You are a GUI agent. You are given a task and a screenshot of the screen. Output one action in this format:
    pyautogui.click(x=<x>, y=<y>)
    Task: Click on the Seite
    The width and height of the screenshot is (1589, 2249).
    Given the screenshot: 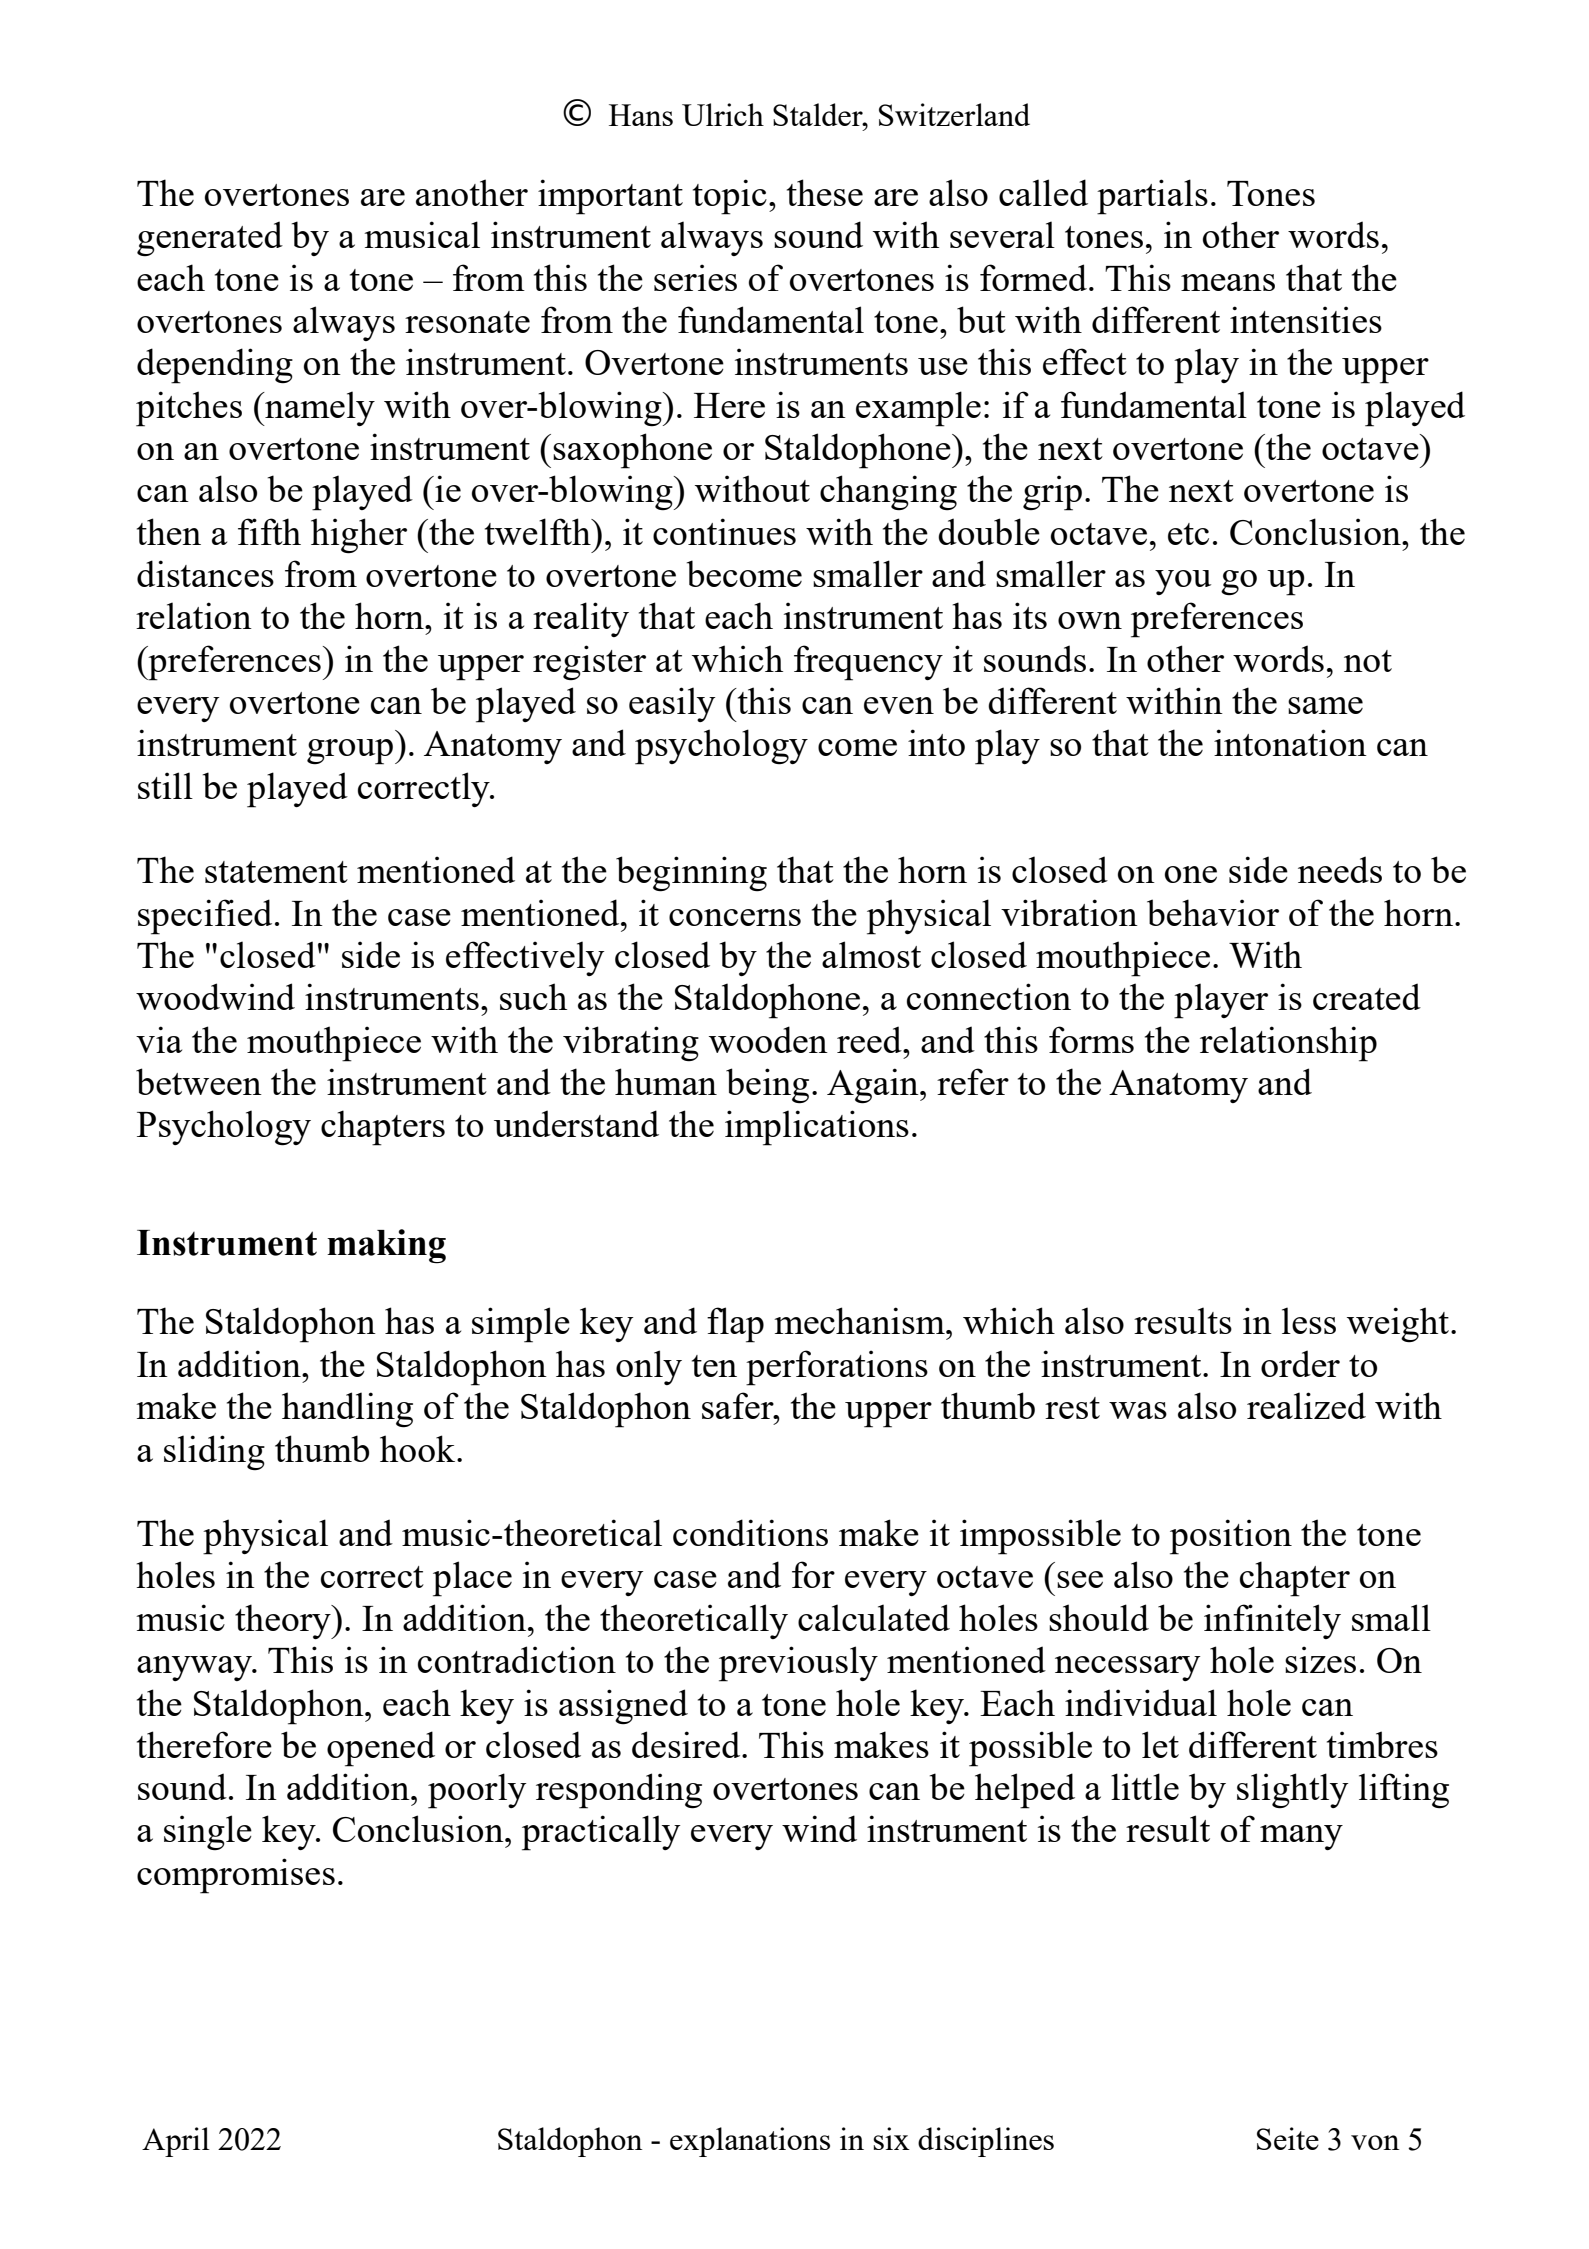 What is the action you would take?
    pyautogui.click(x=1288, y=2138)
